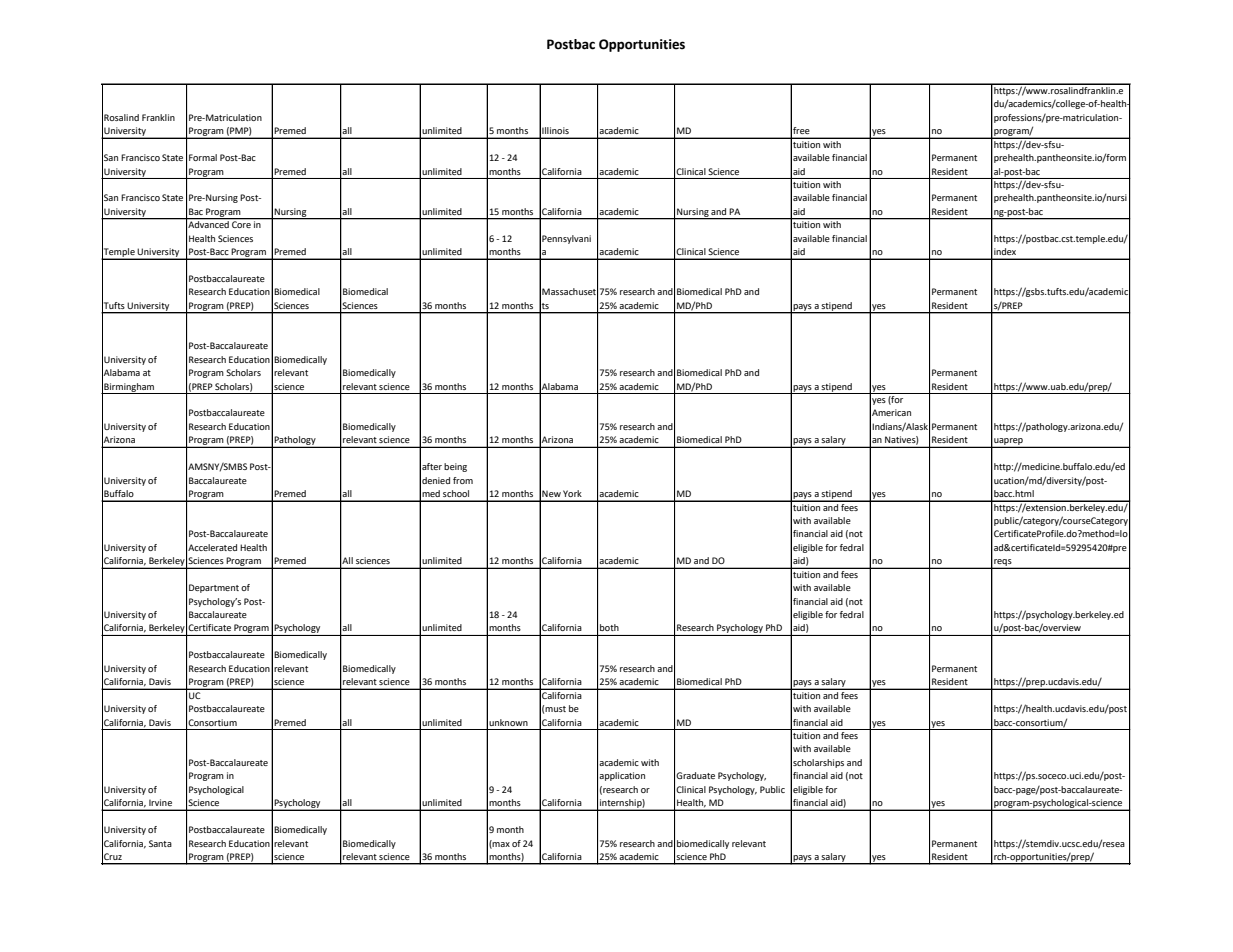 This page has width=1233, height=952. I want to click on Santa, so click(160, 843).
